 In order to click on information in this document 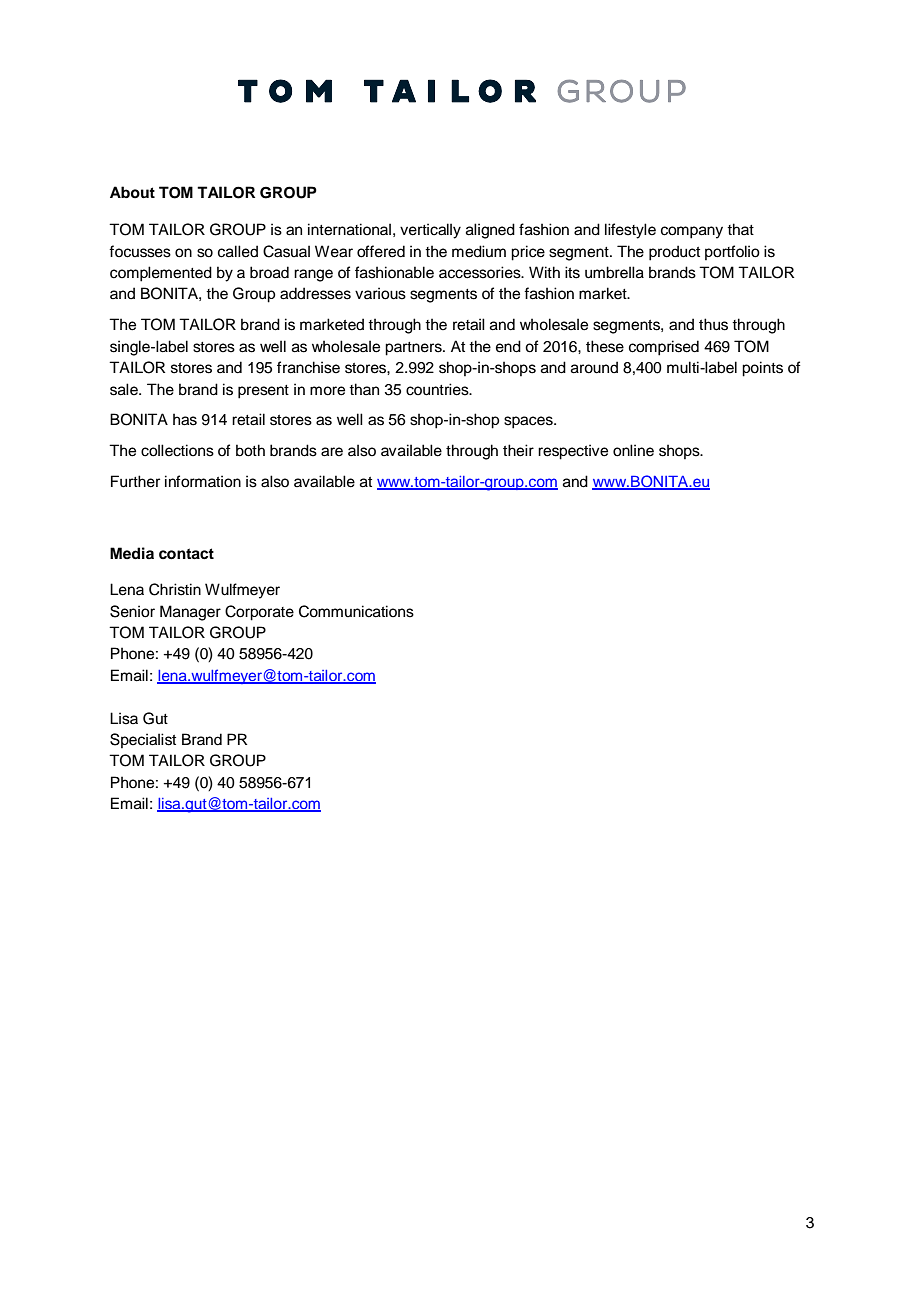, I will do `click(203, 481)`.
